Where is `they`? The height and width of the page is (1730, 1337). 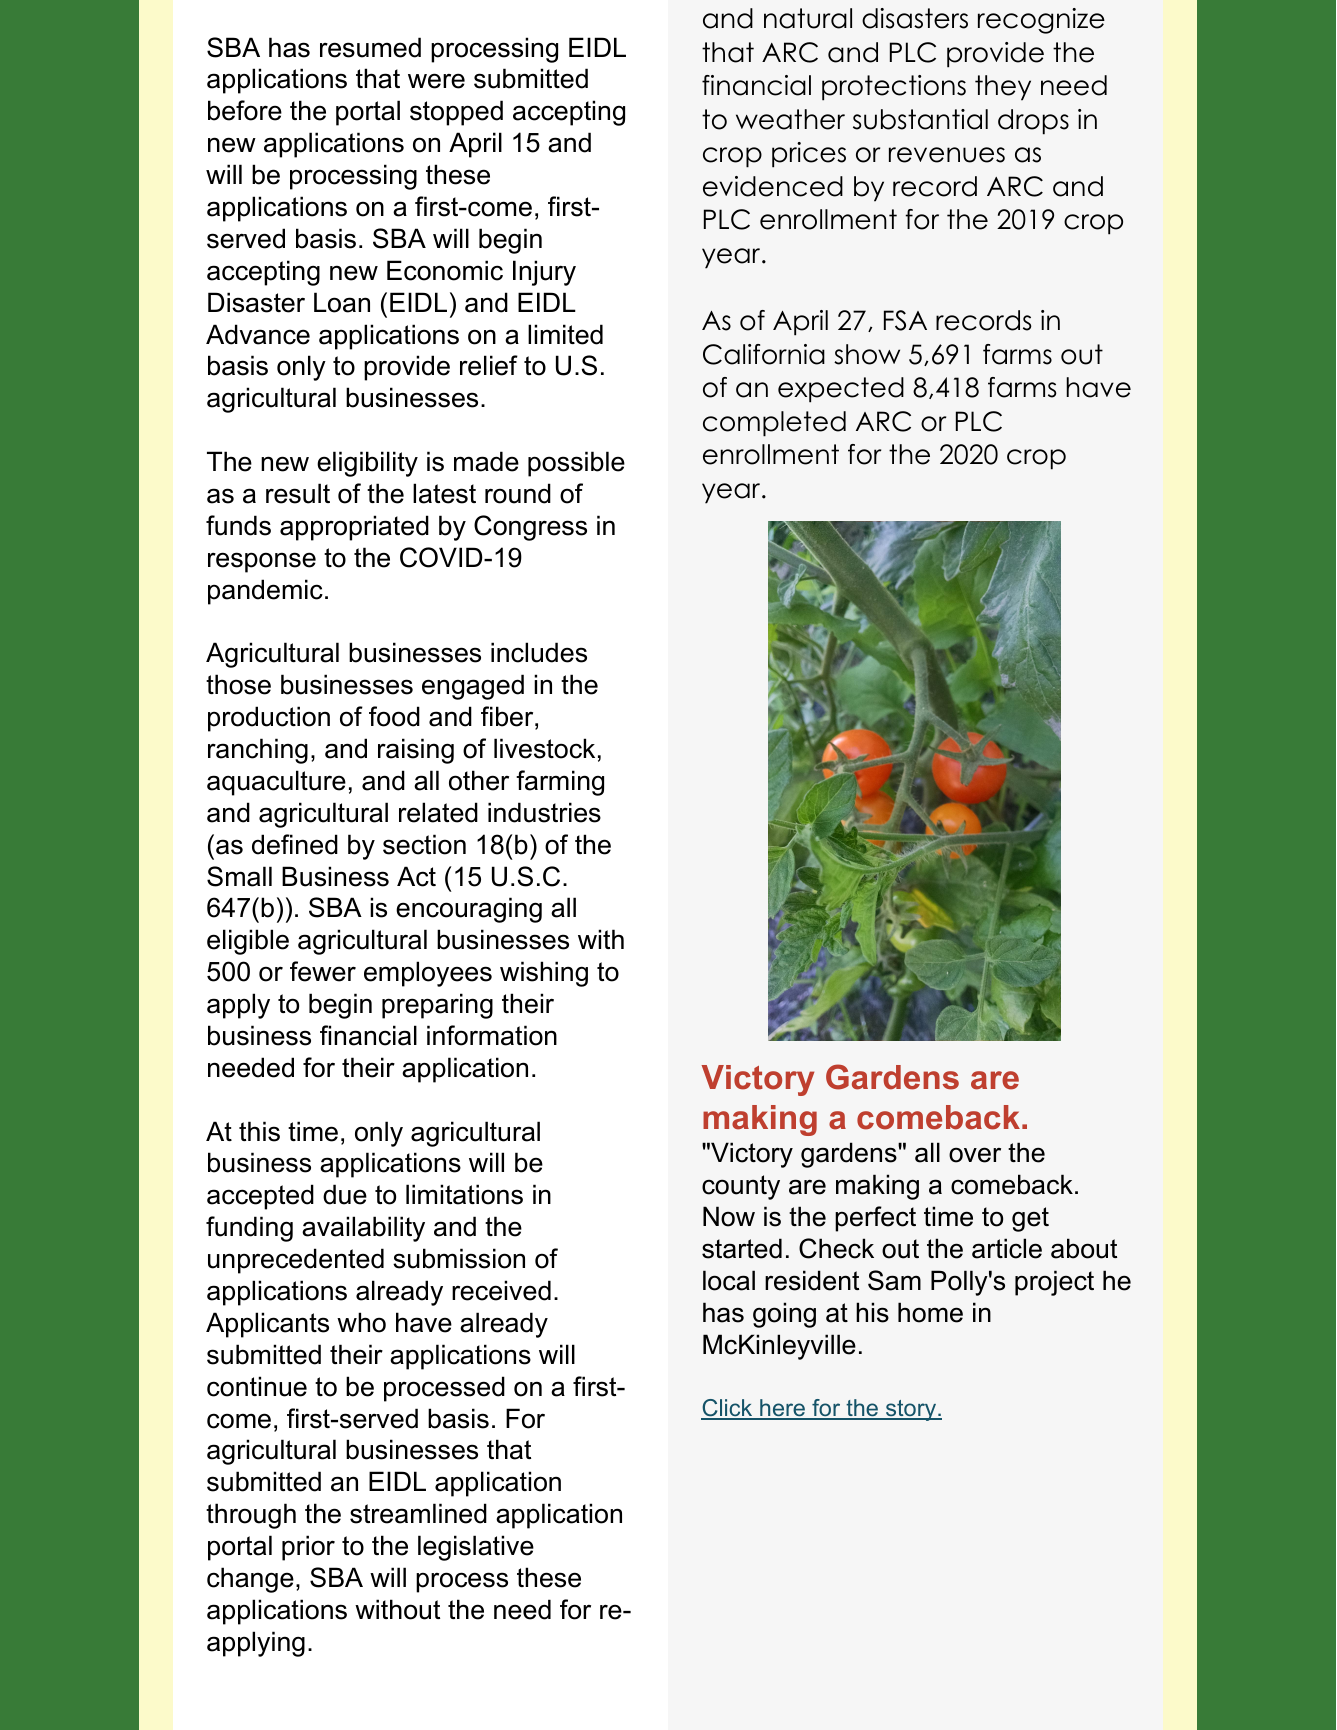
they is located at coordinates (1003, 88).
